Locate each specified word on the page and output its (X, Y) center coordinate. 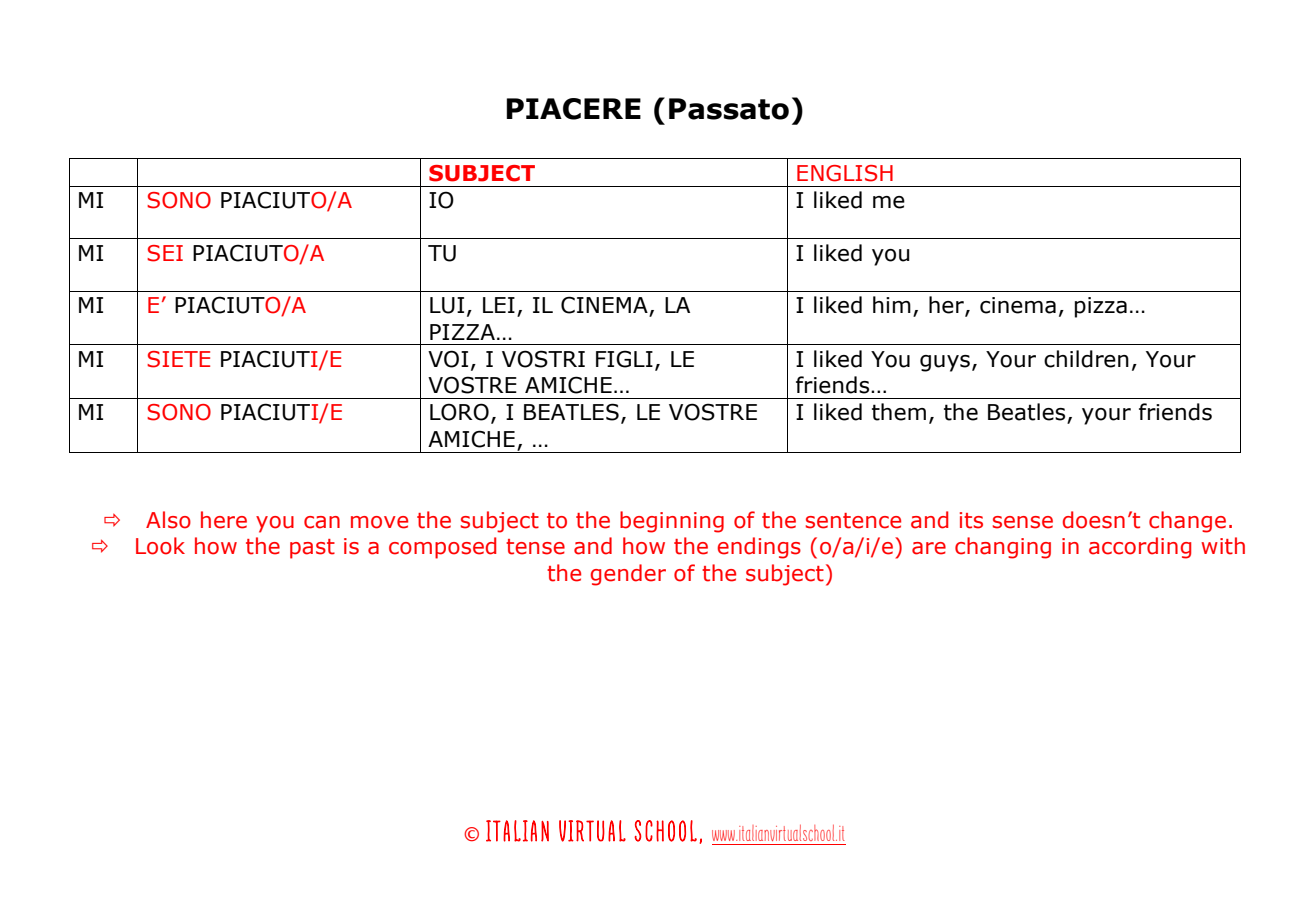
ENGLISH (845, 173)
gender (628, 575)
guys (945, 363)
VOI (448, 359)
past (312, 549)
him (892, 304)
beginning (672, 522)
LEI (499, 305)
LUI (447, 305)
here (224, 520)
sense (1023, 522)
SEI (165, 253)
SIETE (178, 359)
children (1086, 359)
